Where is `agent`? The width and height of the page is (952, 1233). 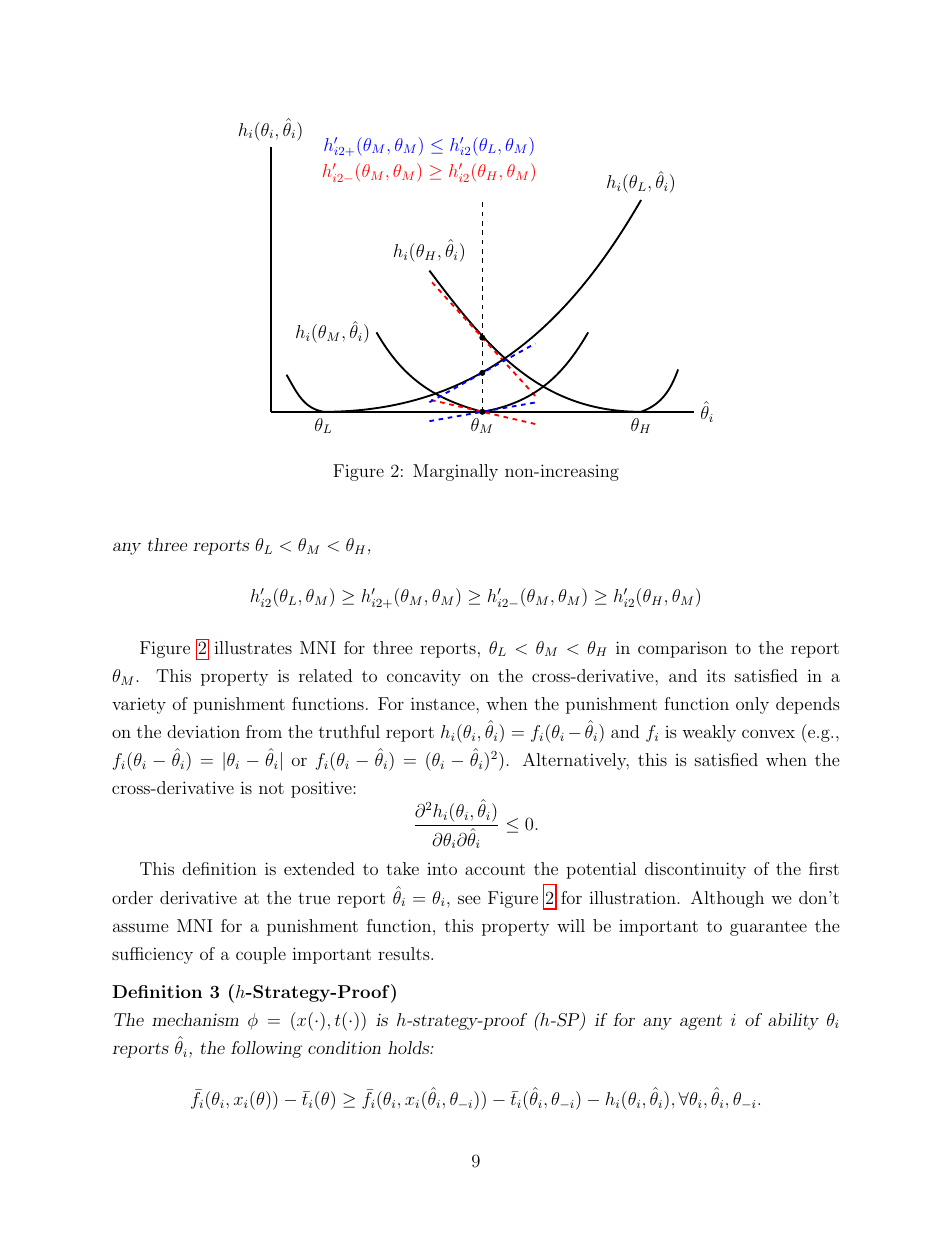
agent is located at coordinates (701, 1022).
